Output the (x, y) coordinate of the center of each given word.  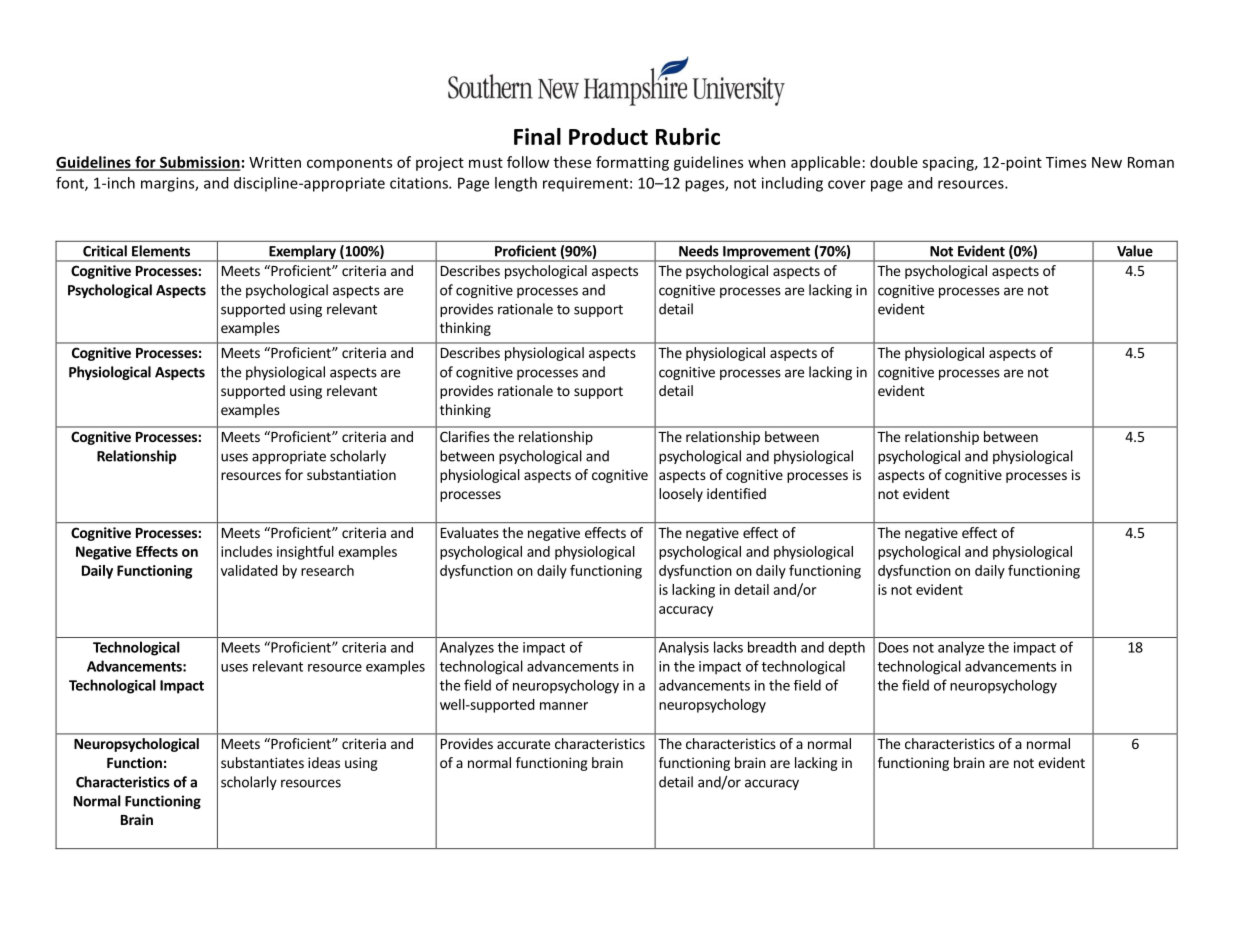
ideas (324, 762)
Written (275, 162)
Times (1066, 162)
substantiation (351, 474)
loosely (681, 495)
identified (736, 493)
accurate (523, 744)
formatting (632, 163)
